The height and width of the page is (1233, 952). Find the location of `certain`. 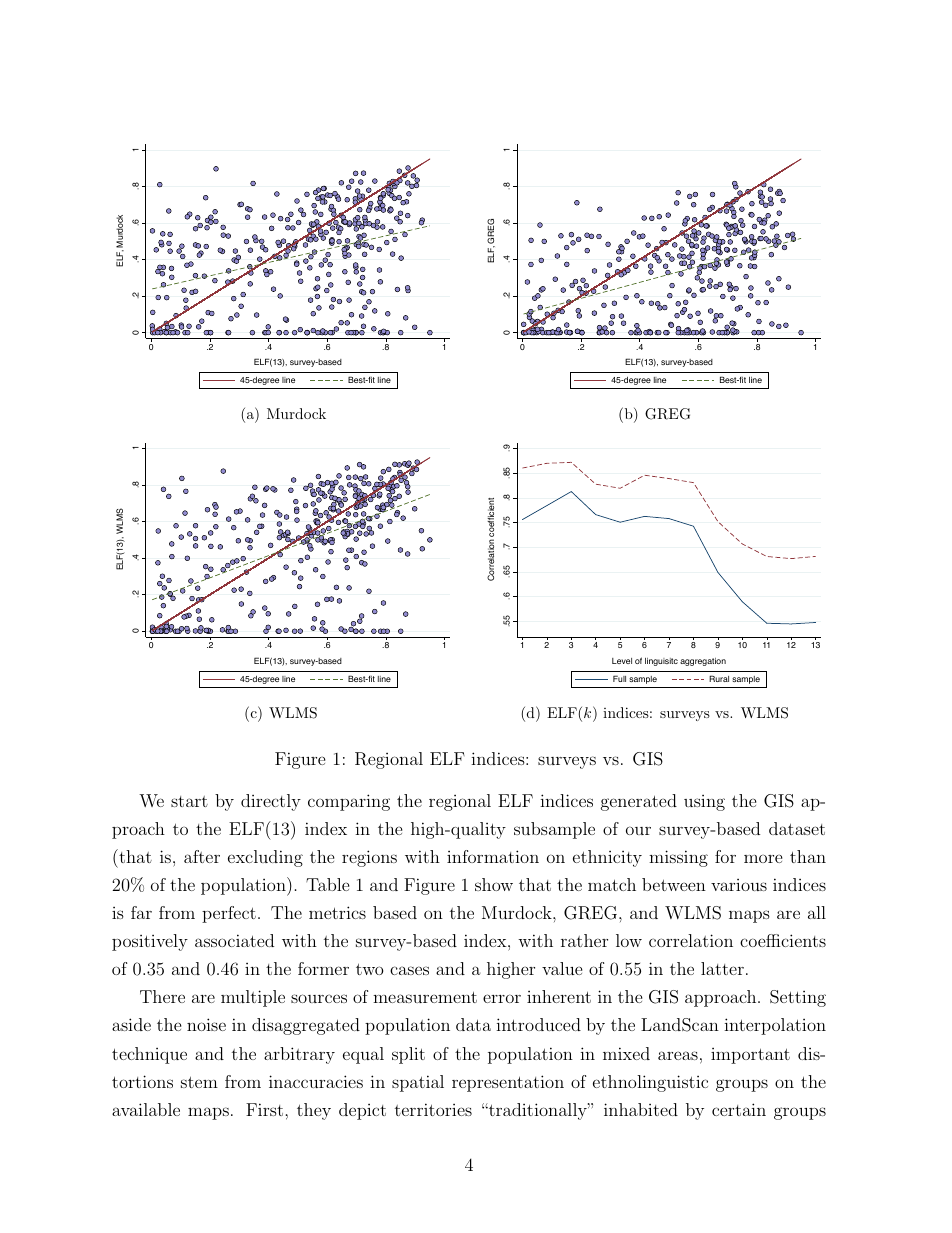

certain is located at coordinates (739, 1109).
